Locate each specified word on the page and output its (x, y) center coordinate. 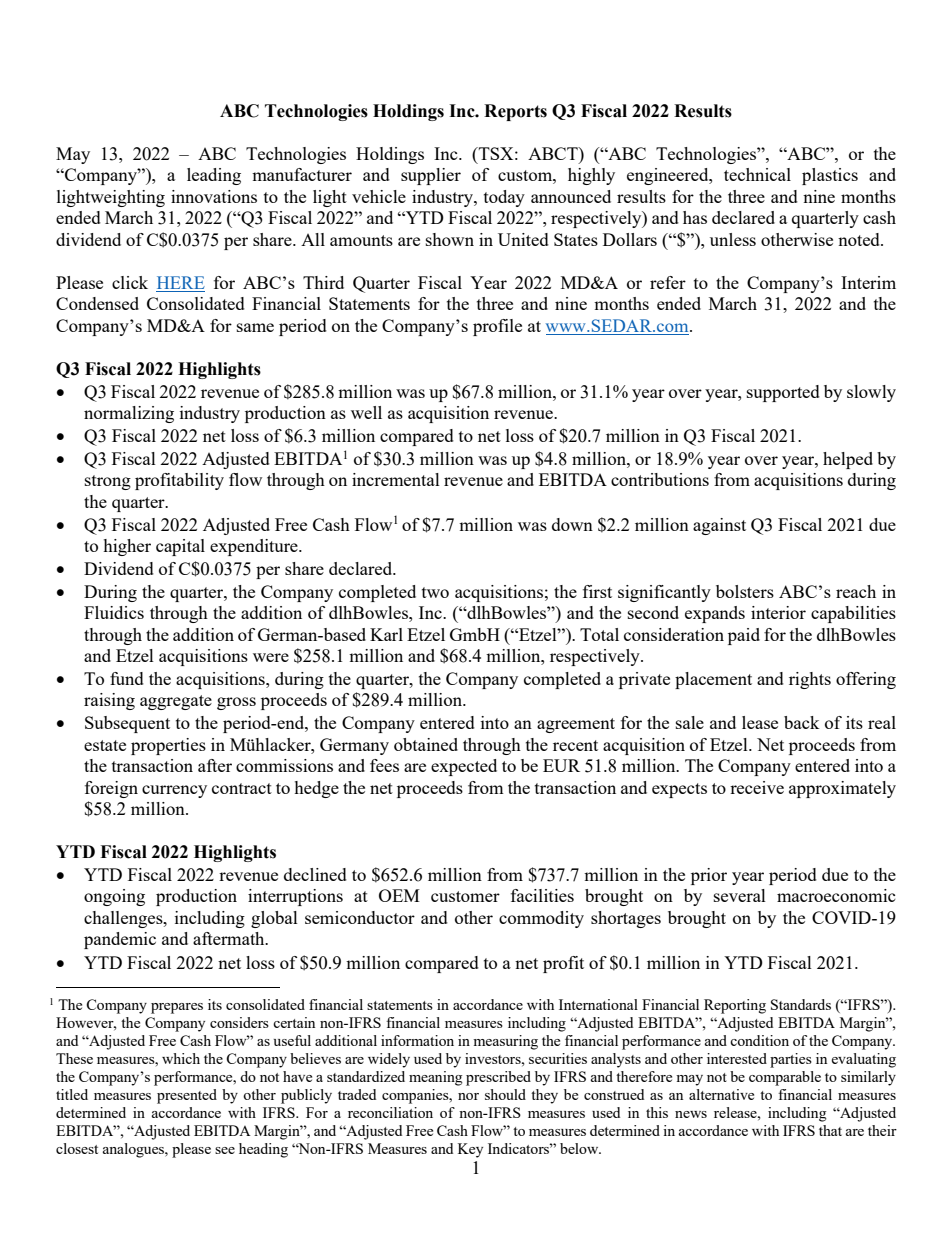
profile (497, 327)
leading (214, 176)
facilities (542, 895)
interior (778, 612)
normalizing (129, 414)
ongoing (114, 897)
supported (783, 393)
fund (127, 678)
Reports (515, 112)
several (740, 895)
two (435, 592)
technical (757, 174)
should (505, 1094)
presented (187, 1096)
